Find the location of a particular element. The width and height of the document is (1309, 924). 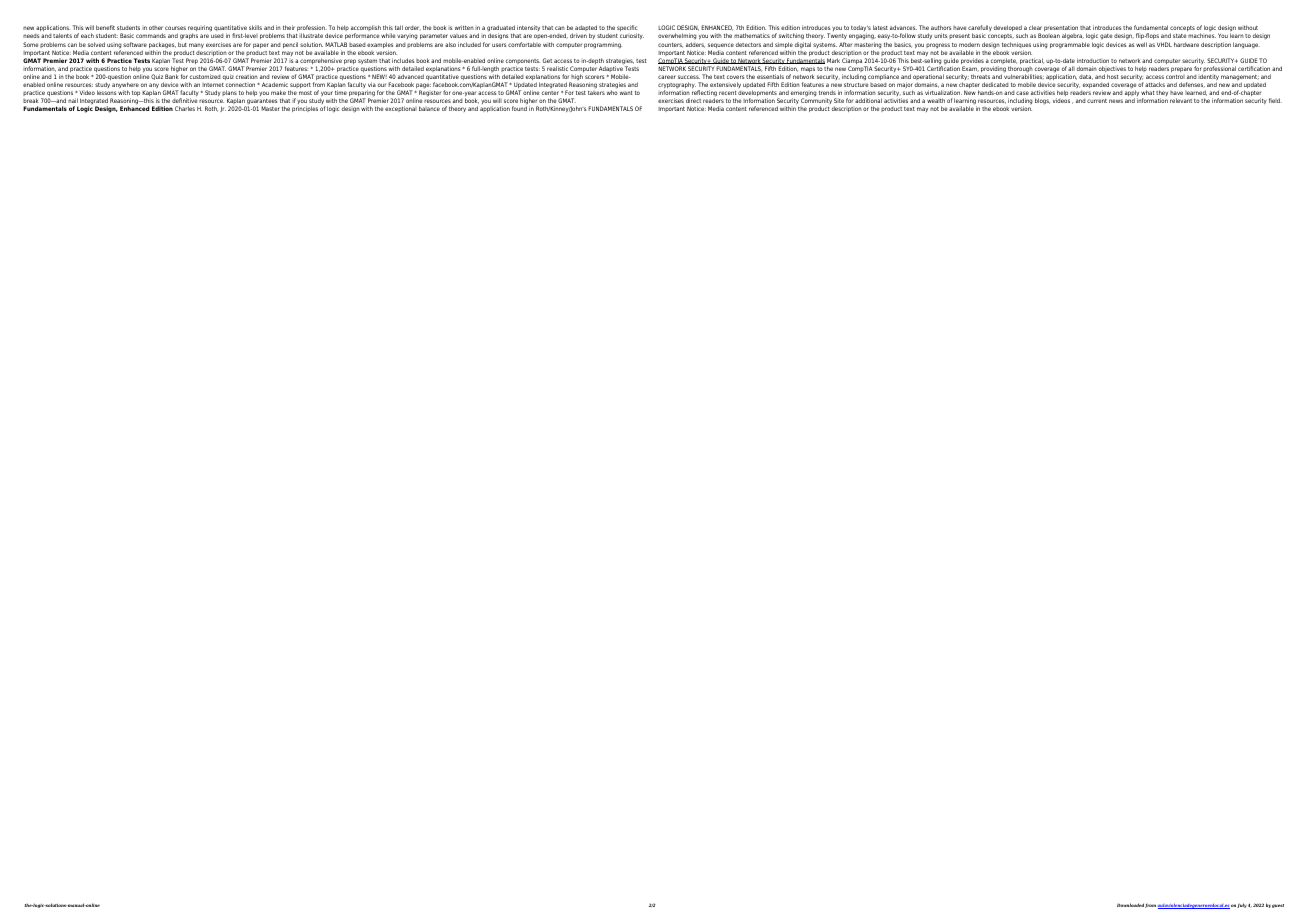

July is located at coordinates (1242, 905).
